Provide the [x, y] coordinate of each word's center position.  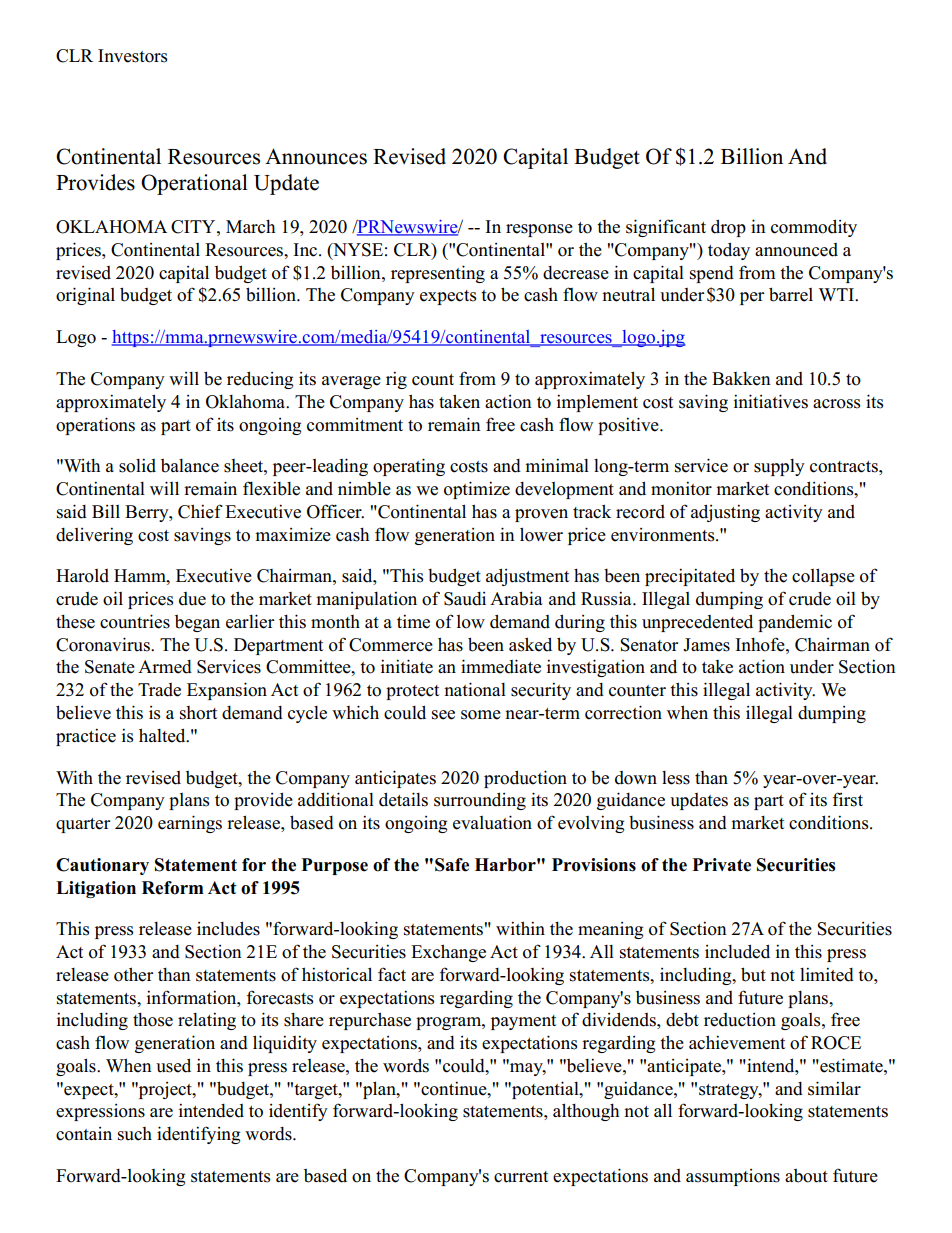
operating [409, 467]
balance [190, 466]
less [676, 778]
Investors [132, 56]
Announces [316, 156]
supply [779, 467]
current [521, 1177]
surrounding [480, 801]
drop [728, 228]
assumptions [733, 1177]
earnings [190, 824]
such [135, 1134]
